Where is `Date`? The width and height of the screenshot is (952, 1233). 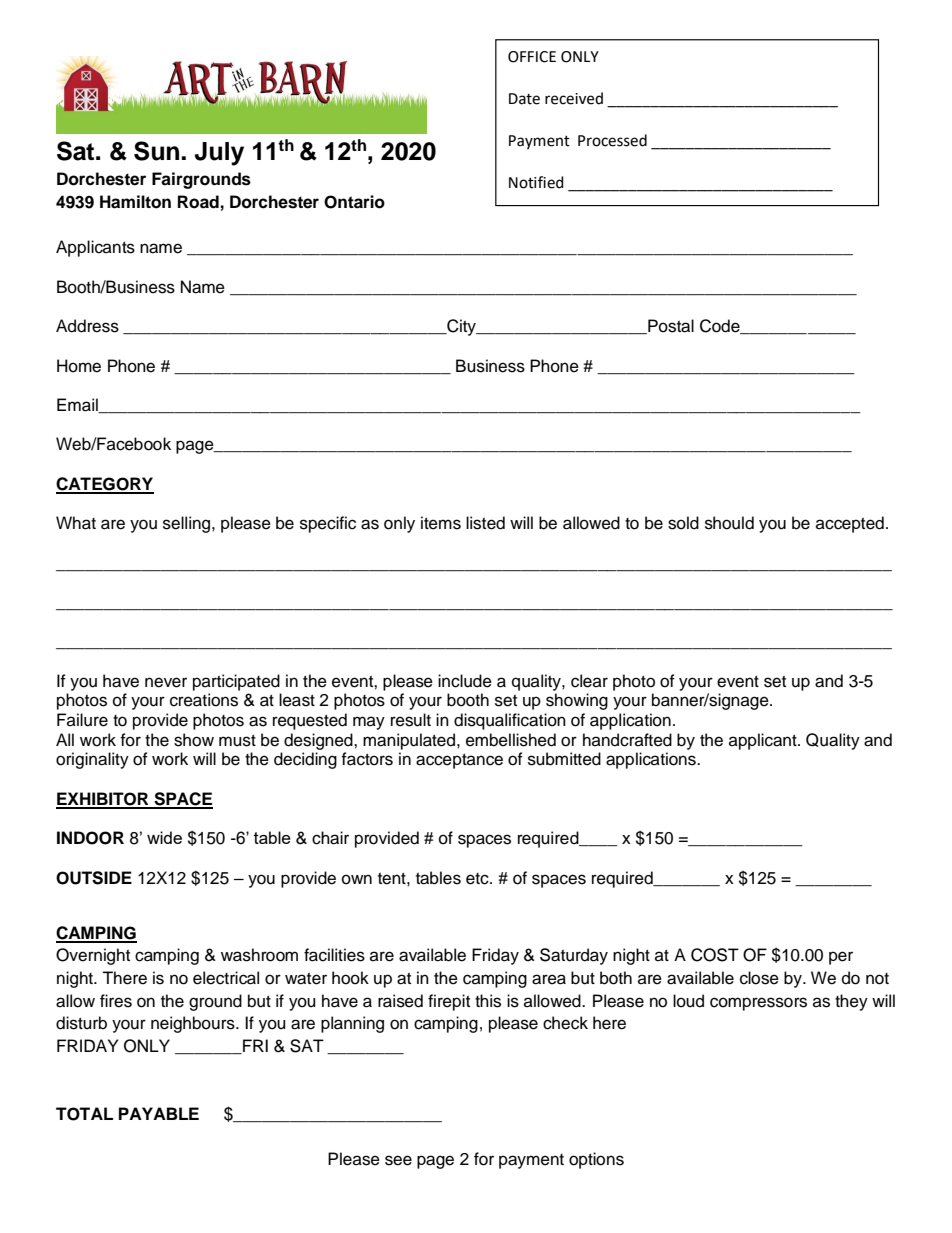
Date is located at coordinates (524, 99).
